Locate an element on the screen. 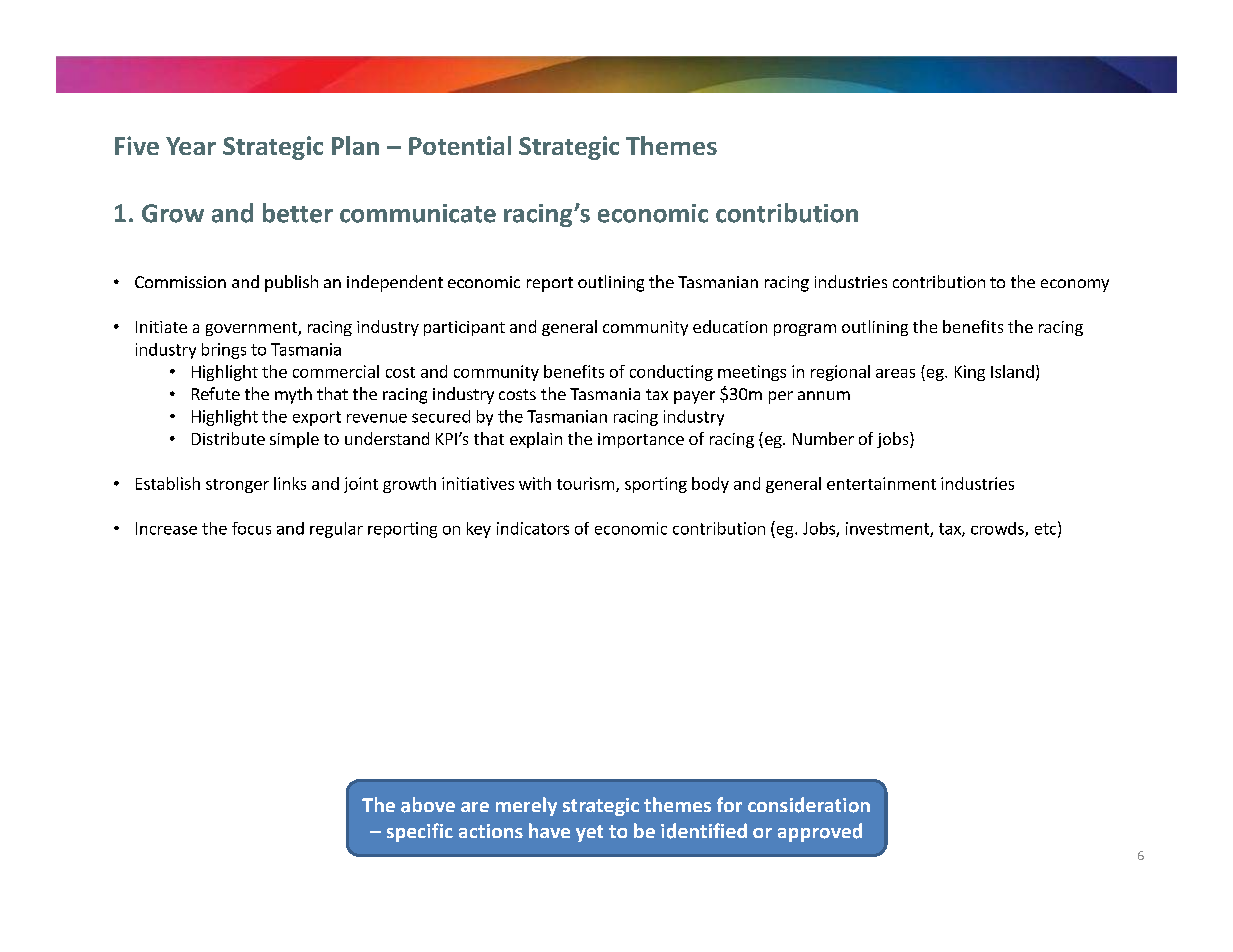 This screenshot has height=952, width=1233. indicators is located at coordinates (533, 528).
